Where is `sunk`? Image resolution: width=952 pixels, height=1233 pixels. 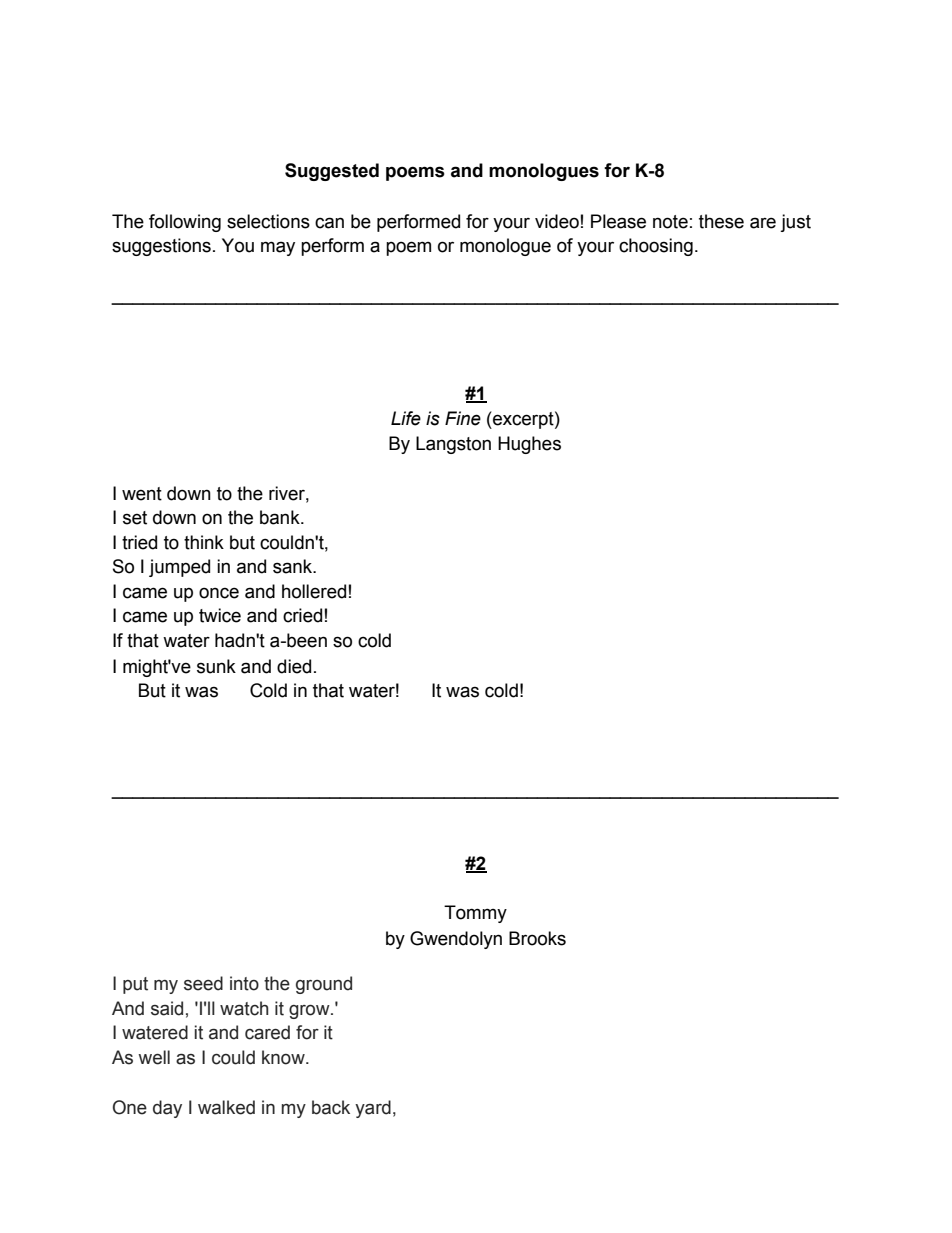
sunk is located at coordinates (216, 666).
